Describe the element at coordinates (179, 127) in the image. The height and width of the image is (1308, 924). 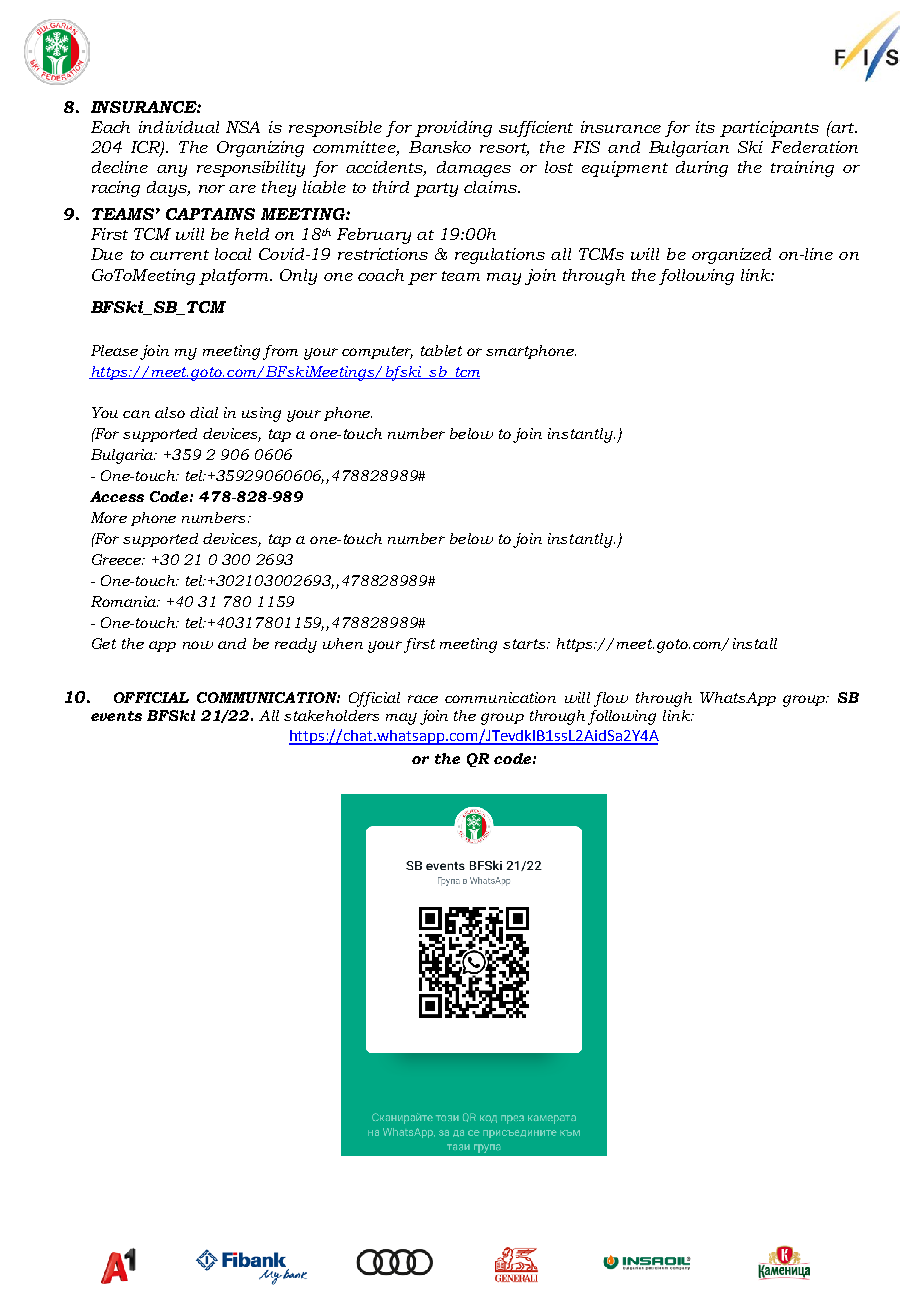
I see `individual` at that location.
